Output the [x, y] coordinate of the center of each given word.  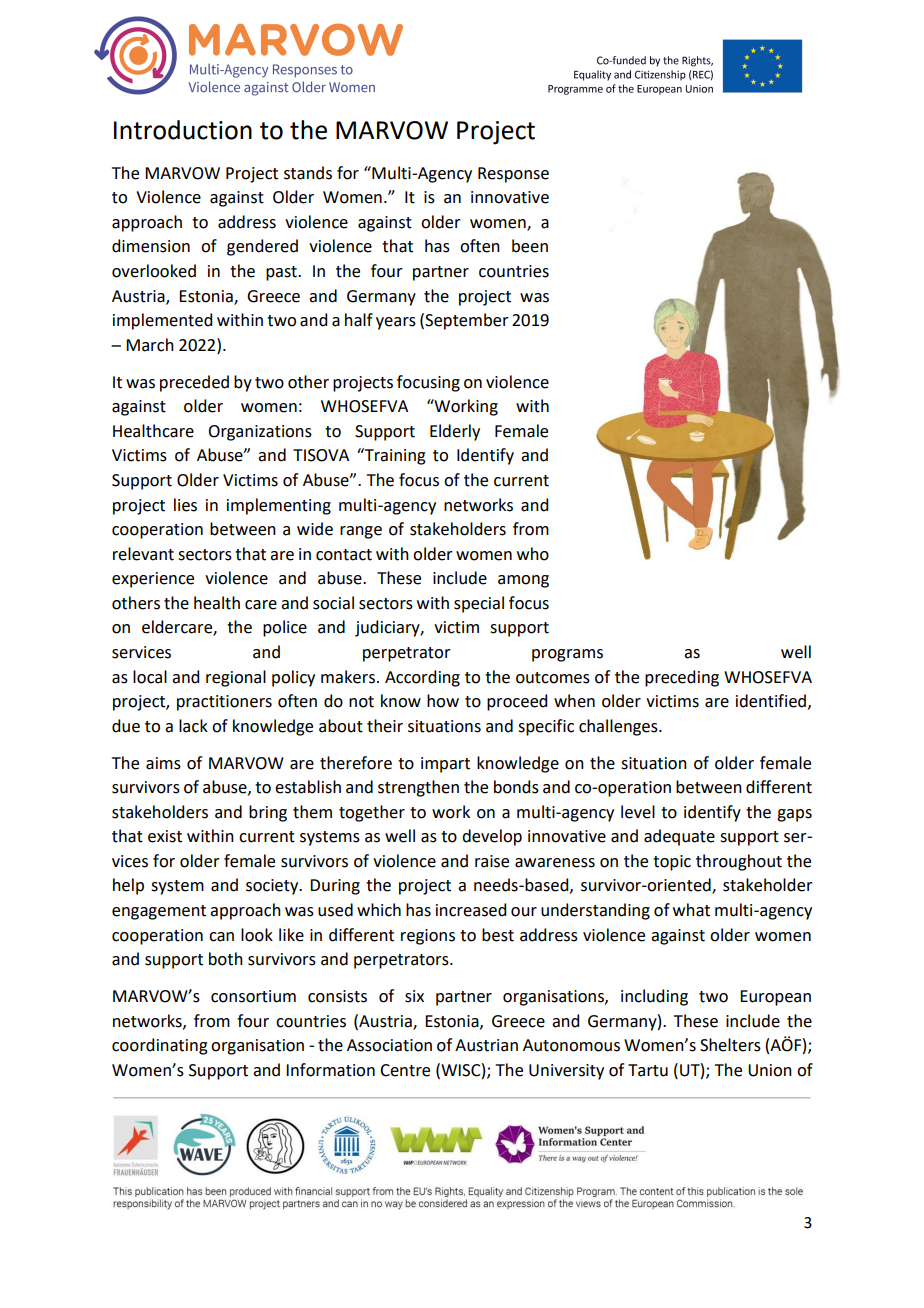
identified [771, 701]
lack [193, 726]
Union [770, 1070]
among [523, 581]
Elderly [455, 432]
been [530, 246]
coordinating [160, 1046]
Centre [405, 1070]
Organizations [260, 433]
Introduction [183, 130]
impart [445, 765]
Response [513, 175]
